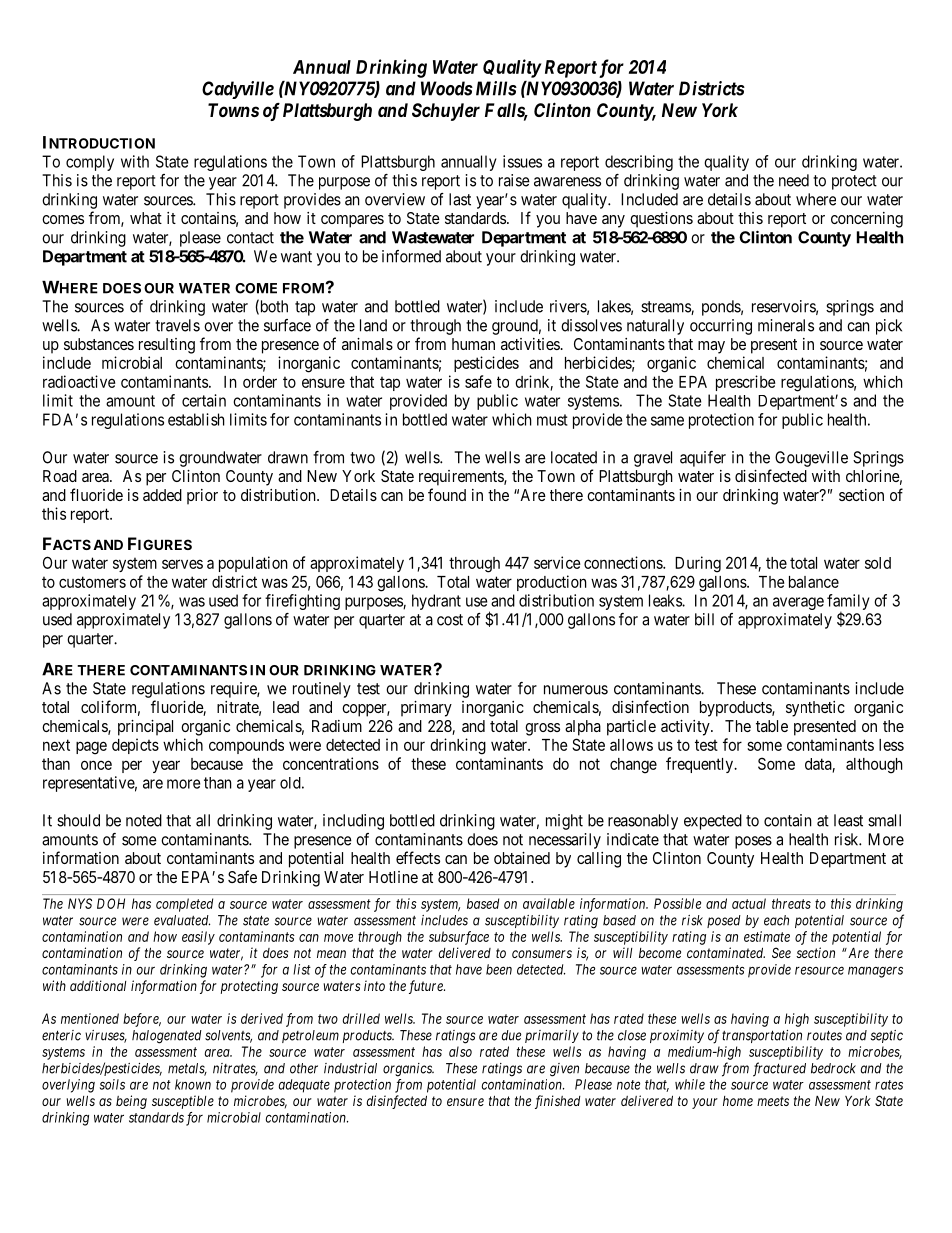 Image resolution: width=952 pixels, height=1233 pixels. I want to click on need, so click(794, 180).
